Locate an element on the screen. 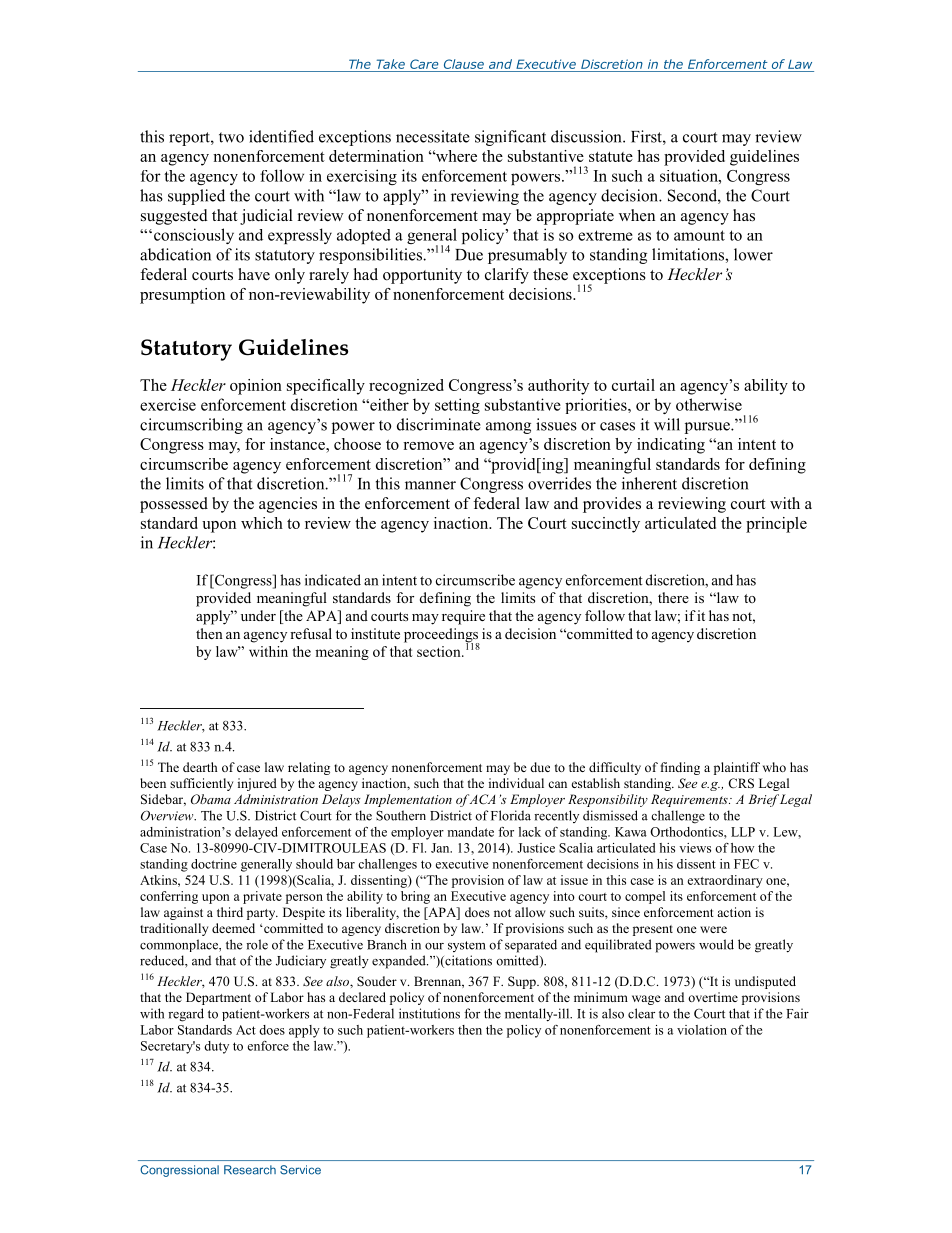 This screenshot has width=952, height=1233. opinion is located at coordinates (256, 387).
